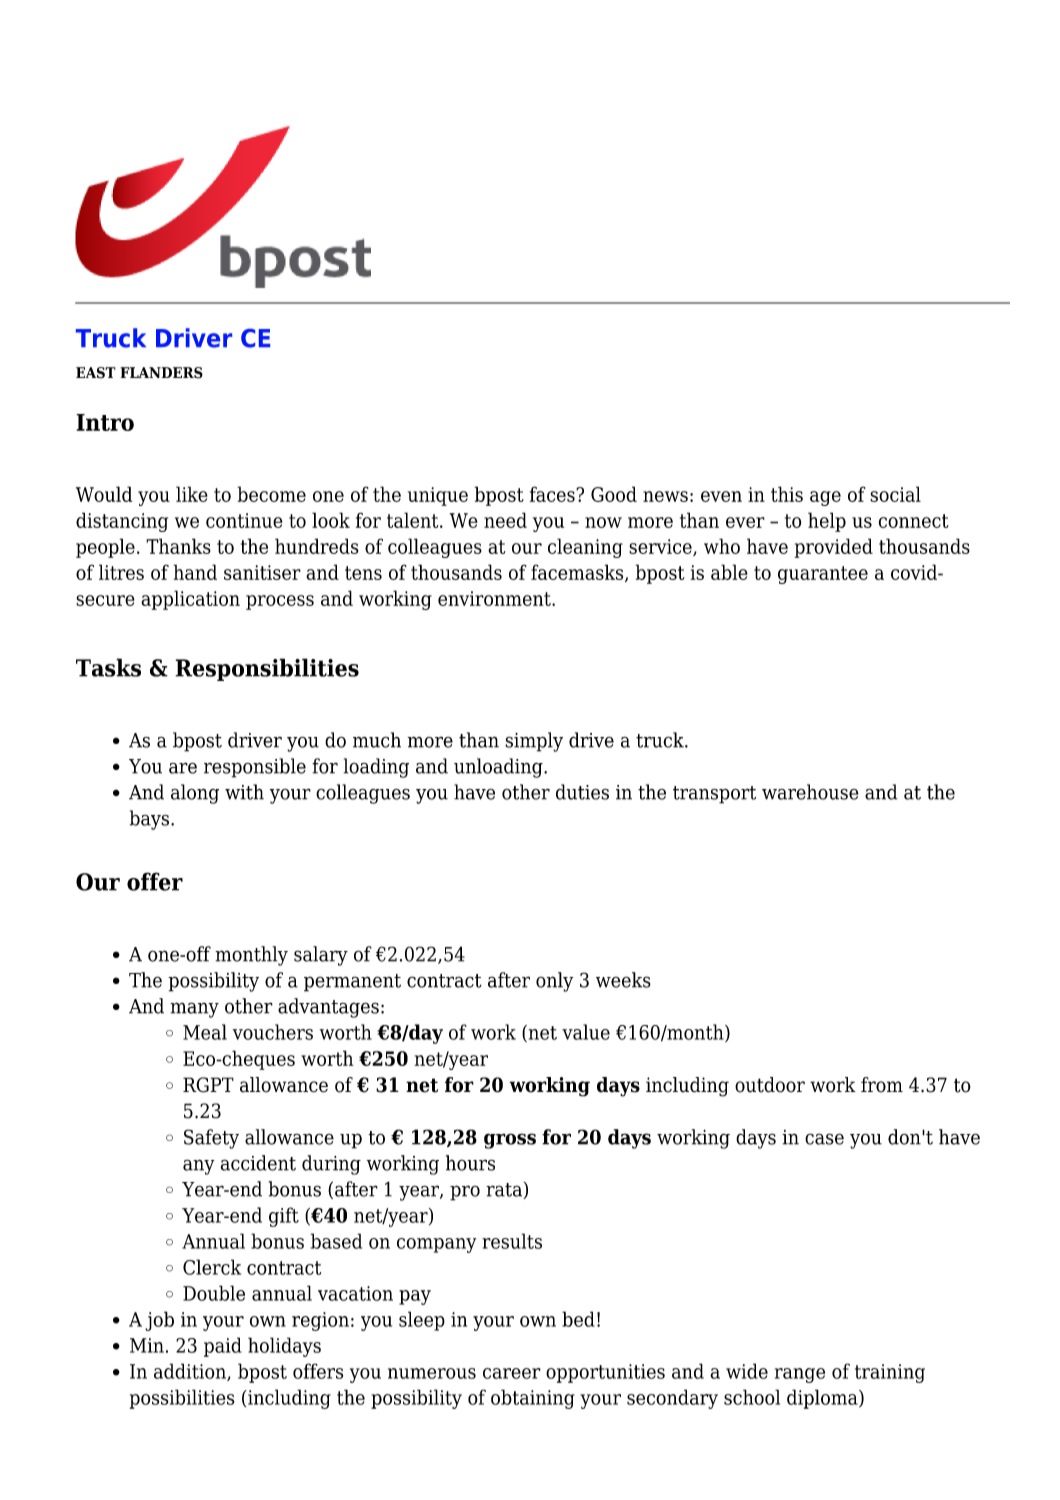  I want to click on addition, so click(191, 1372).
